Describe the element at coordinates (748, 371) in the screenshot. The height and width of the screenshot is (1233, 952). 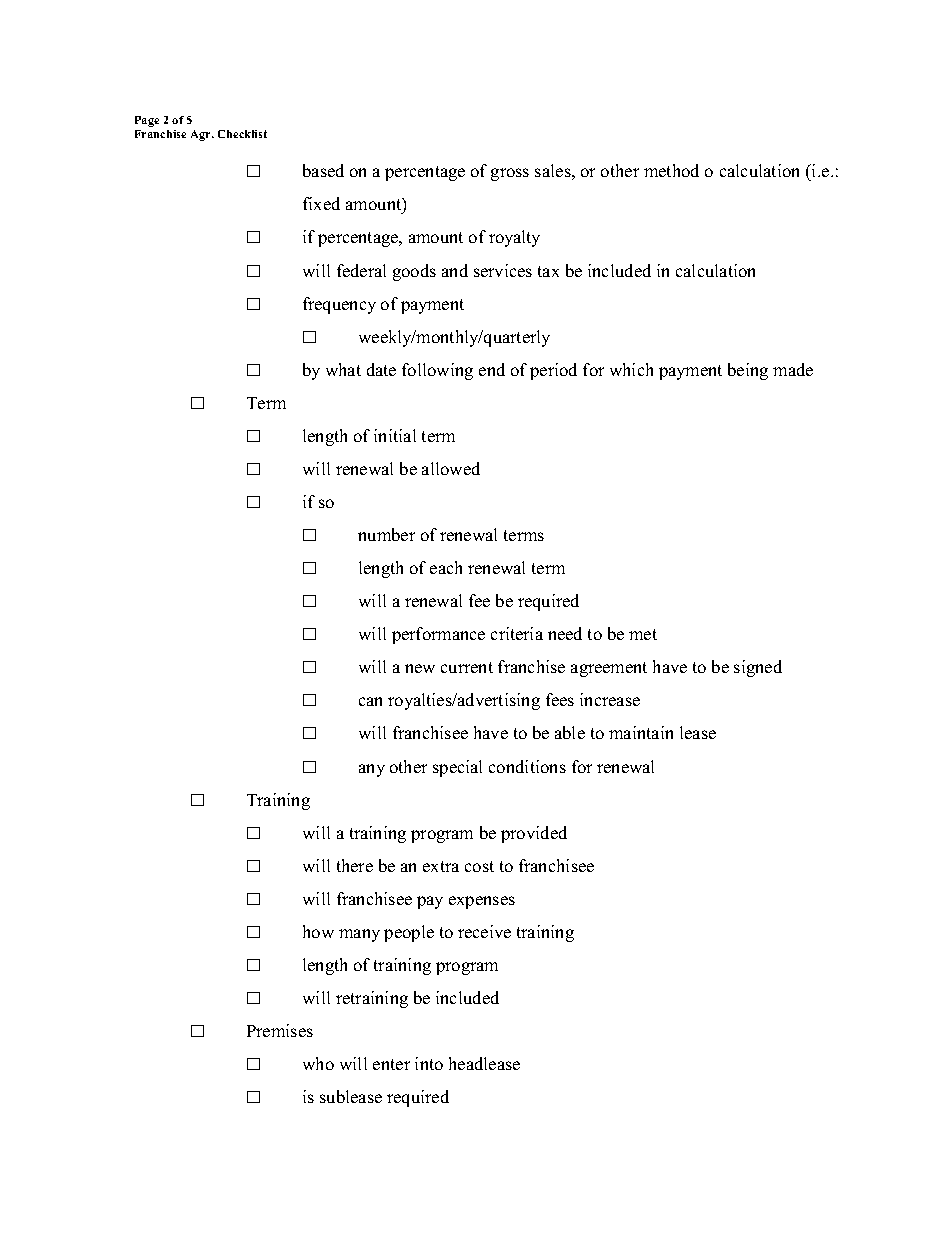
I see `being` at that location.
